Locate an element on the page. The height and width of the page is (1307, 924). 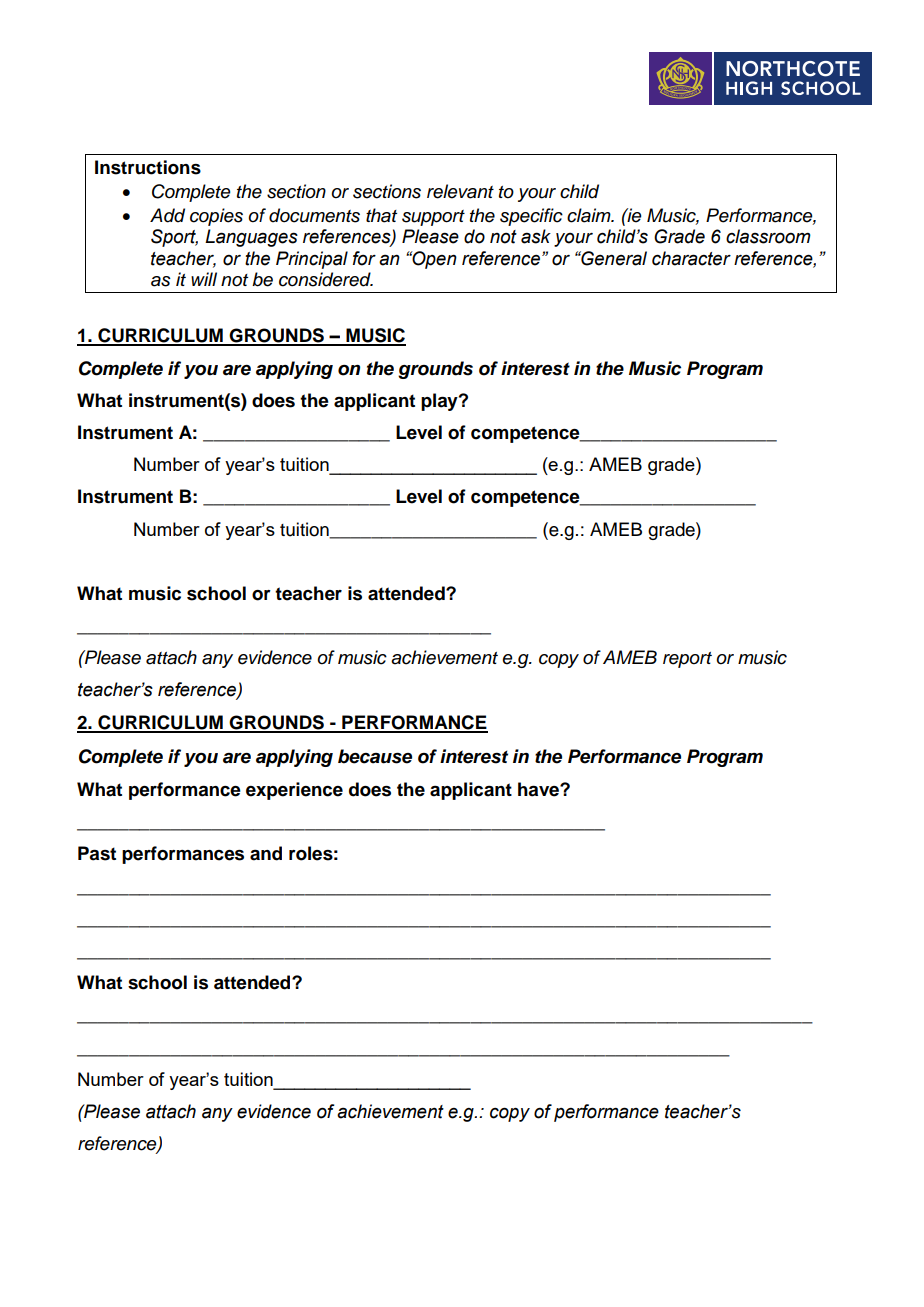
character is located at coordinates (691, 258).
